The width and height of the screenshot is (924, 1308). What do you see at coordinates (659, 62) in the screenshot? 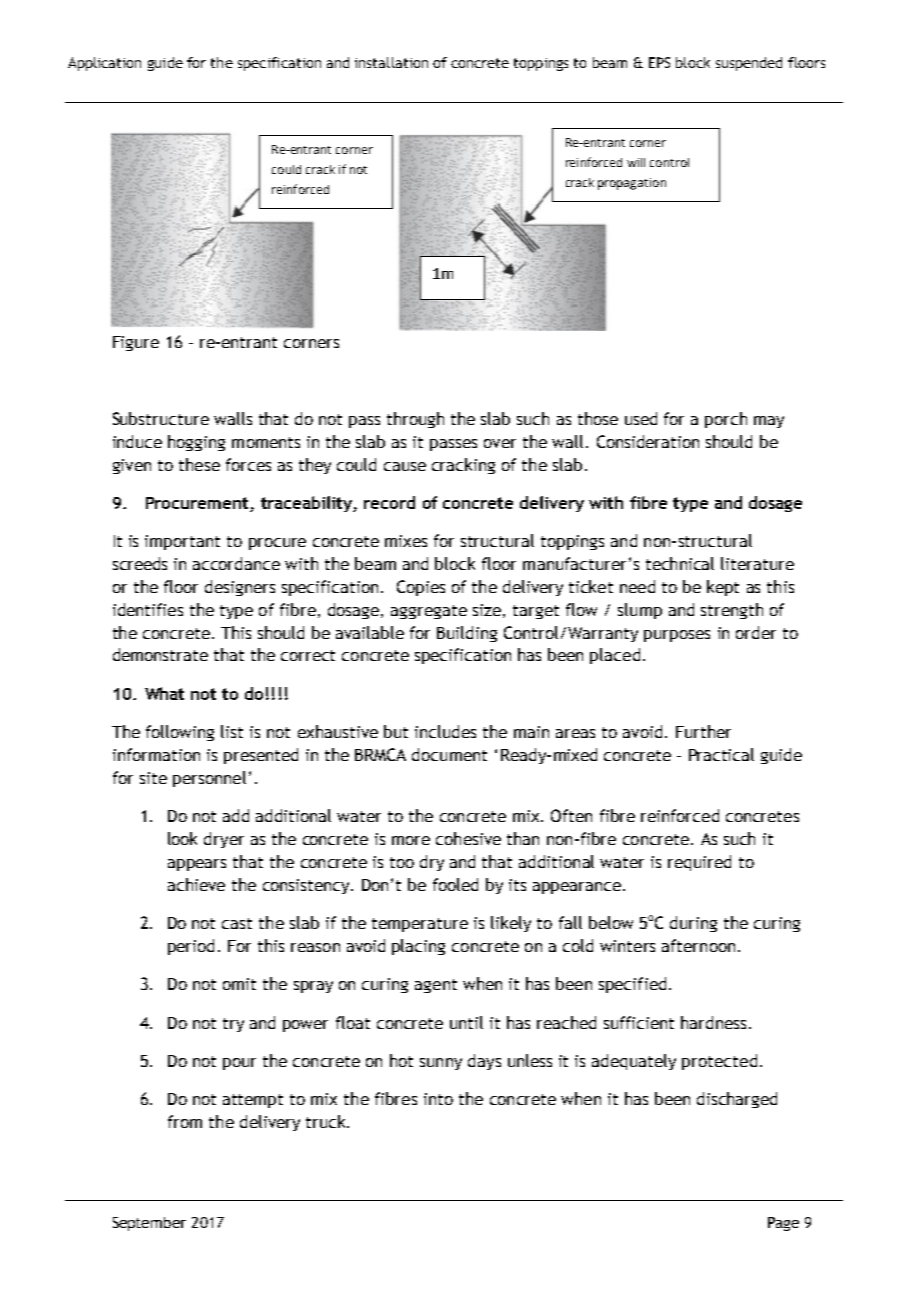
I see `EPS` at bounding box center [659, 62].
